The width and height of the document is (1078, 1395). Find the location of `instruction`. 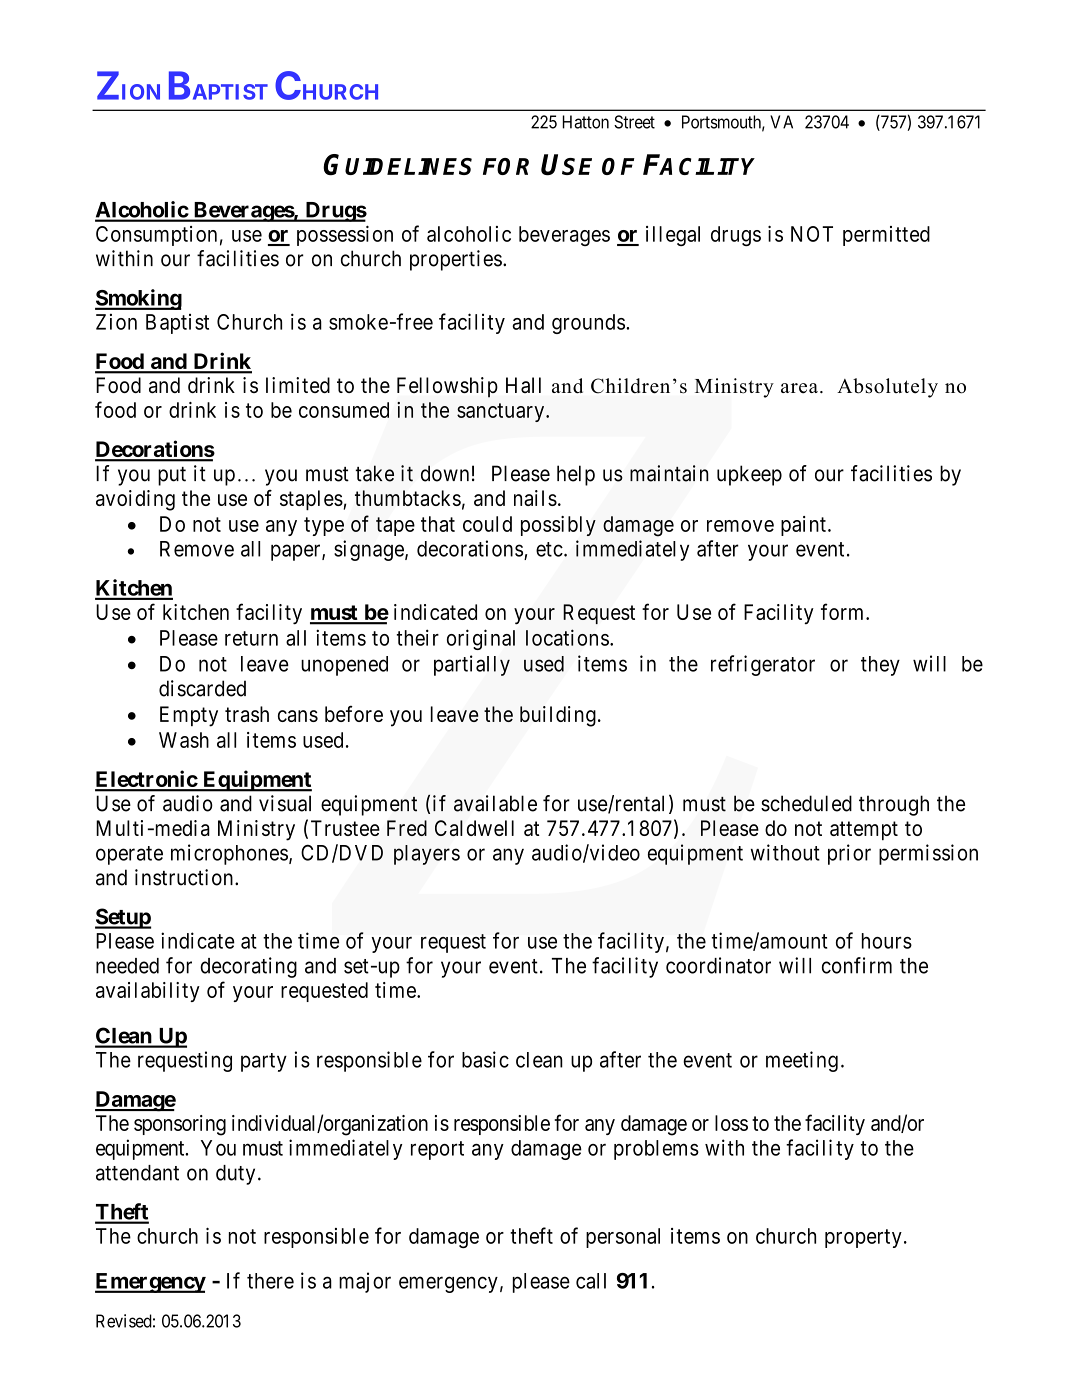

instruction is located at coordinates (184, 877).
